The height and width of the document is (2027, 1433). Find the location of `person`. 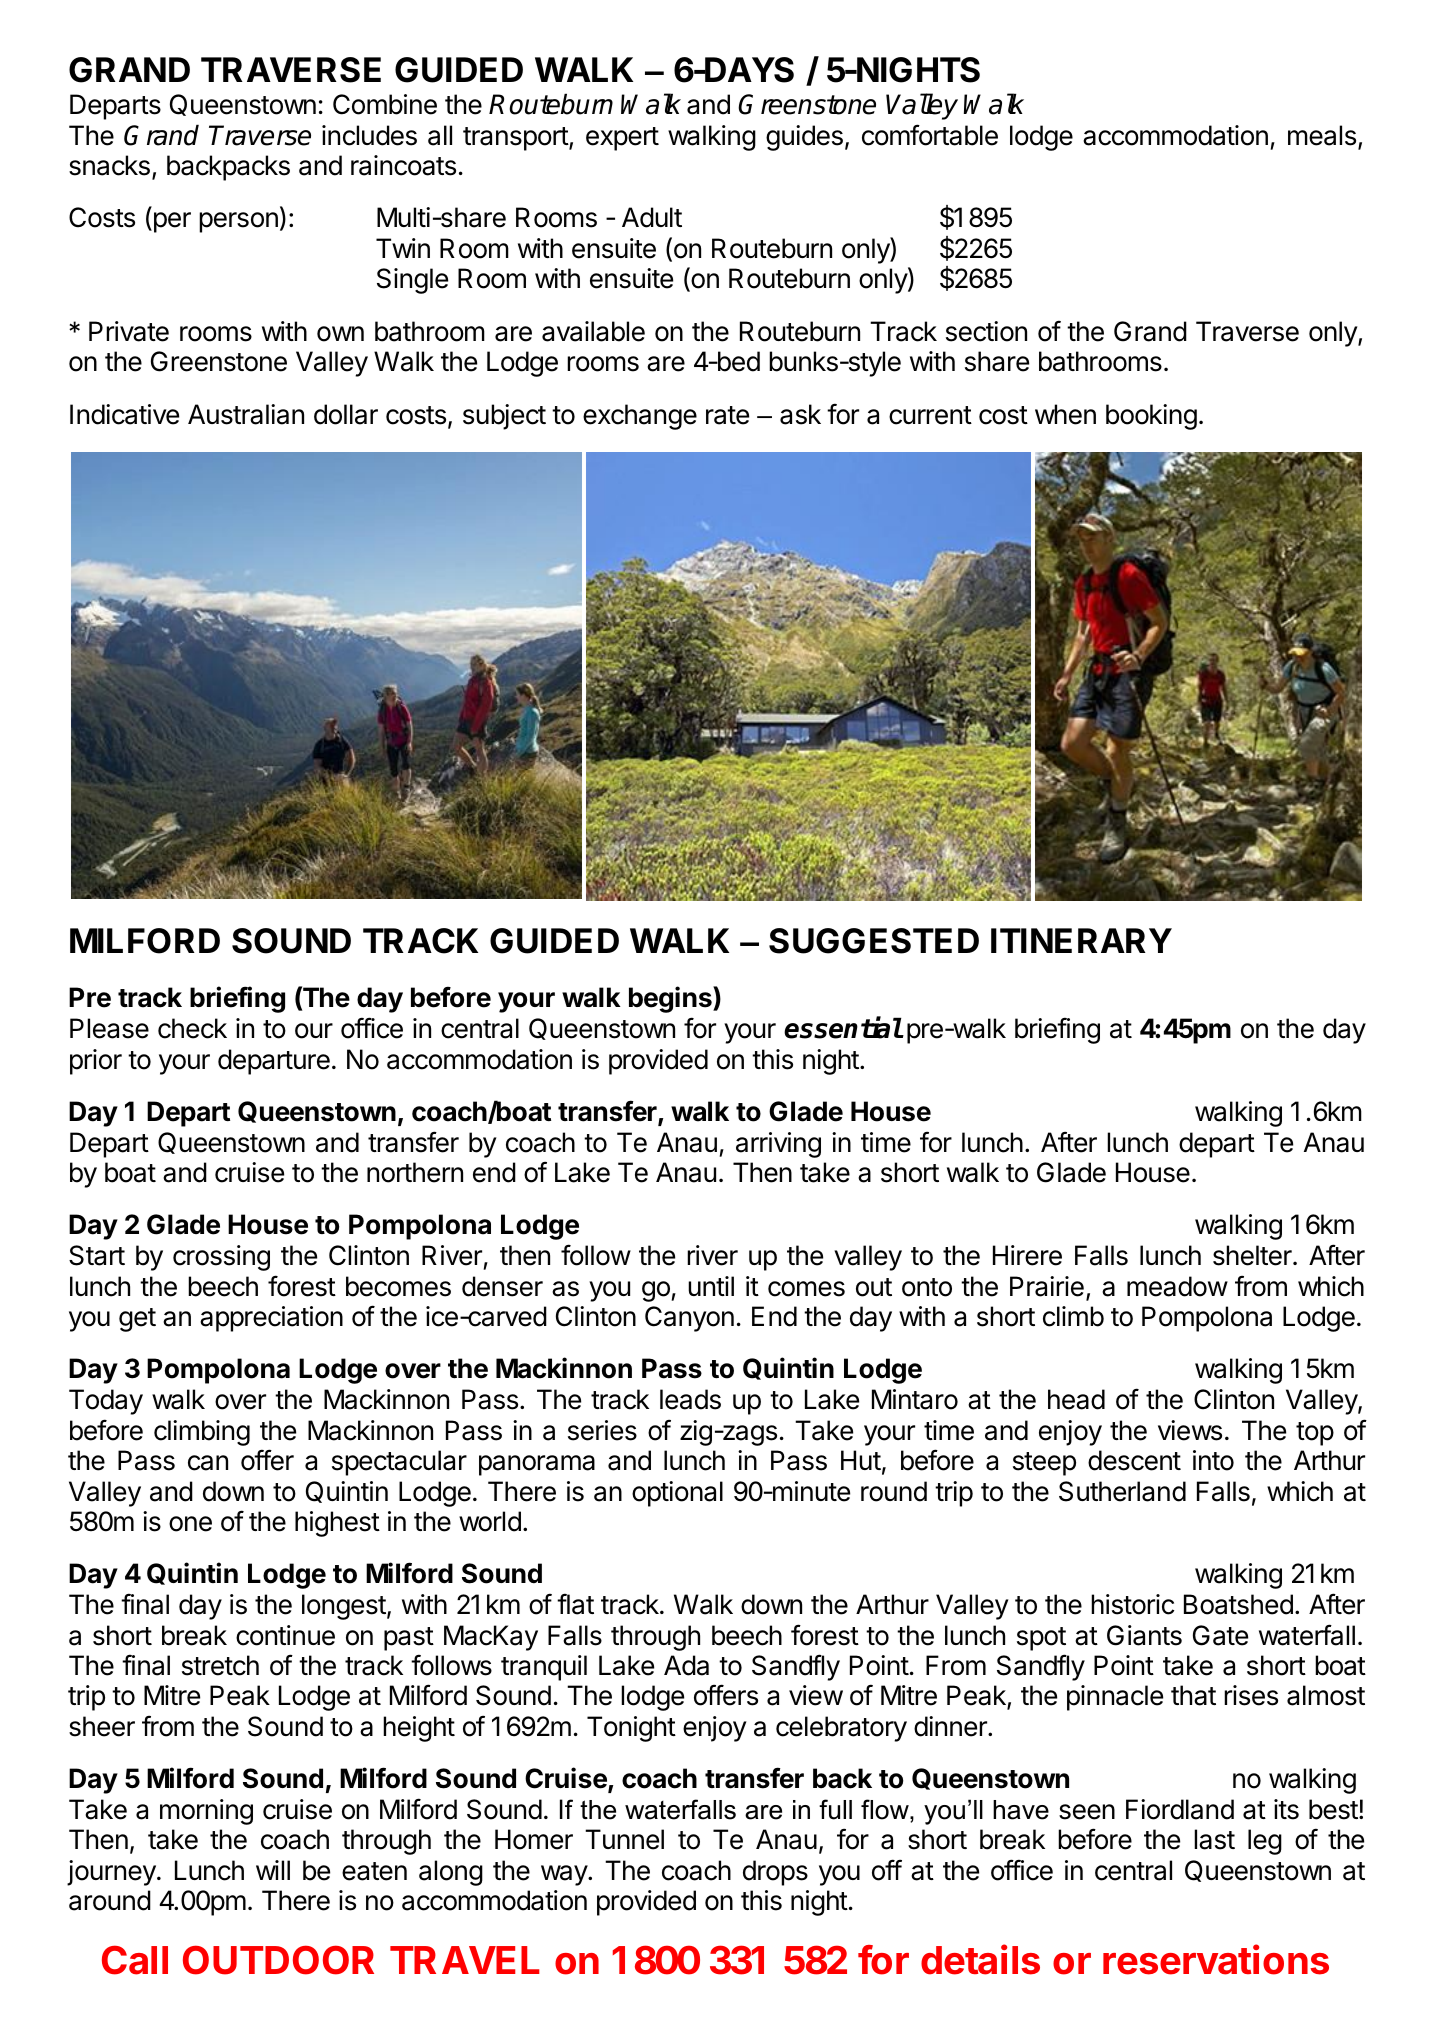

person is located at coordinates (238, 222).
